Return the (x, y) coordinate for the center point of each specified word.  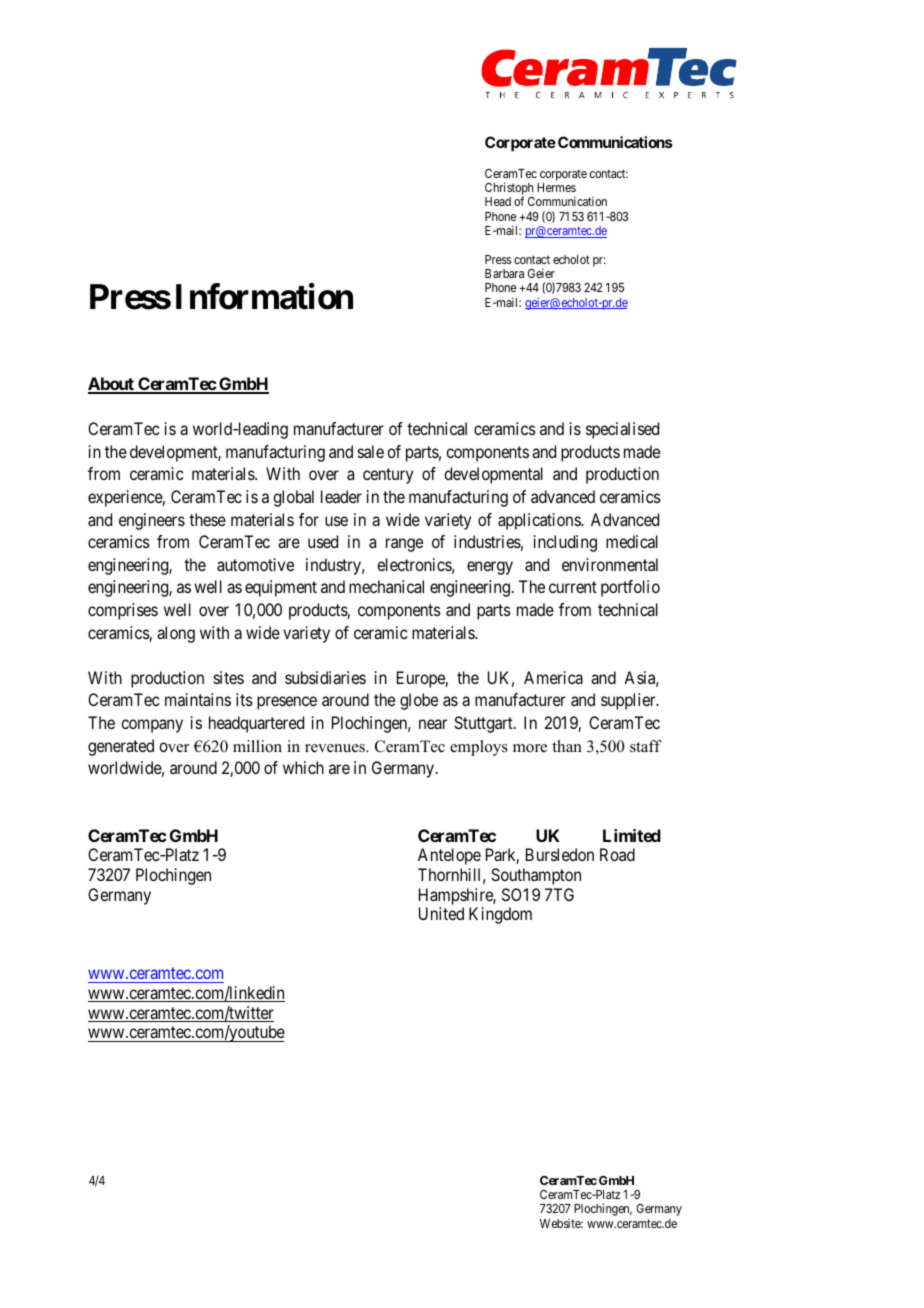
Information (264, 296)
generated (121, 747)
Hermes (556, 187)
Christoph (509, 190)
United (441, 913)
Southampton (536, 876)
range (404, 545)
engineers (152, 521)
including (565, 543)
